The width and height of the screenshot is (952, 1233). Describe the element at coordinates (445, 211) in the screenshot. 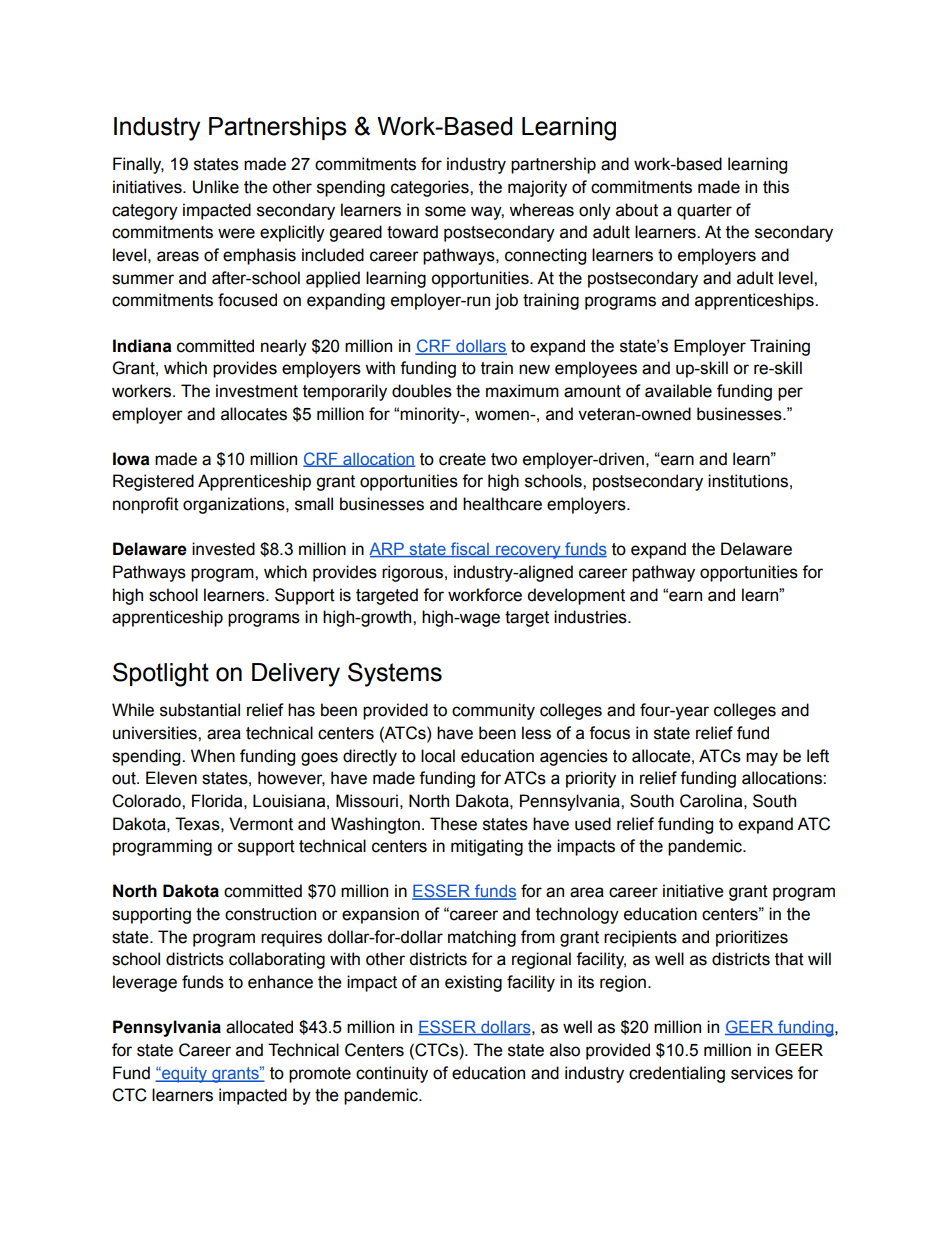

I see `some` at that location.
